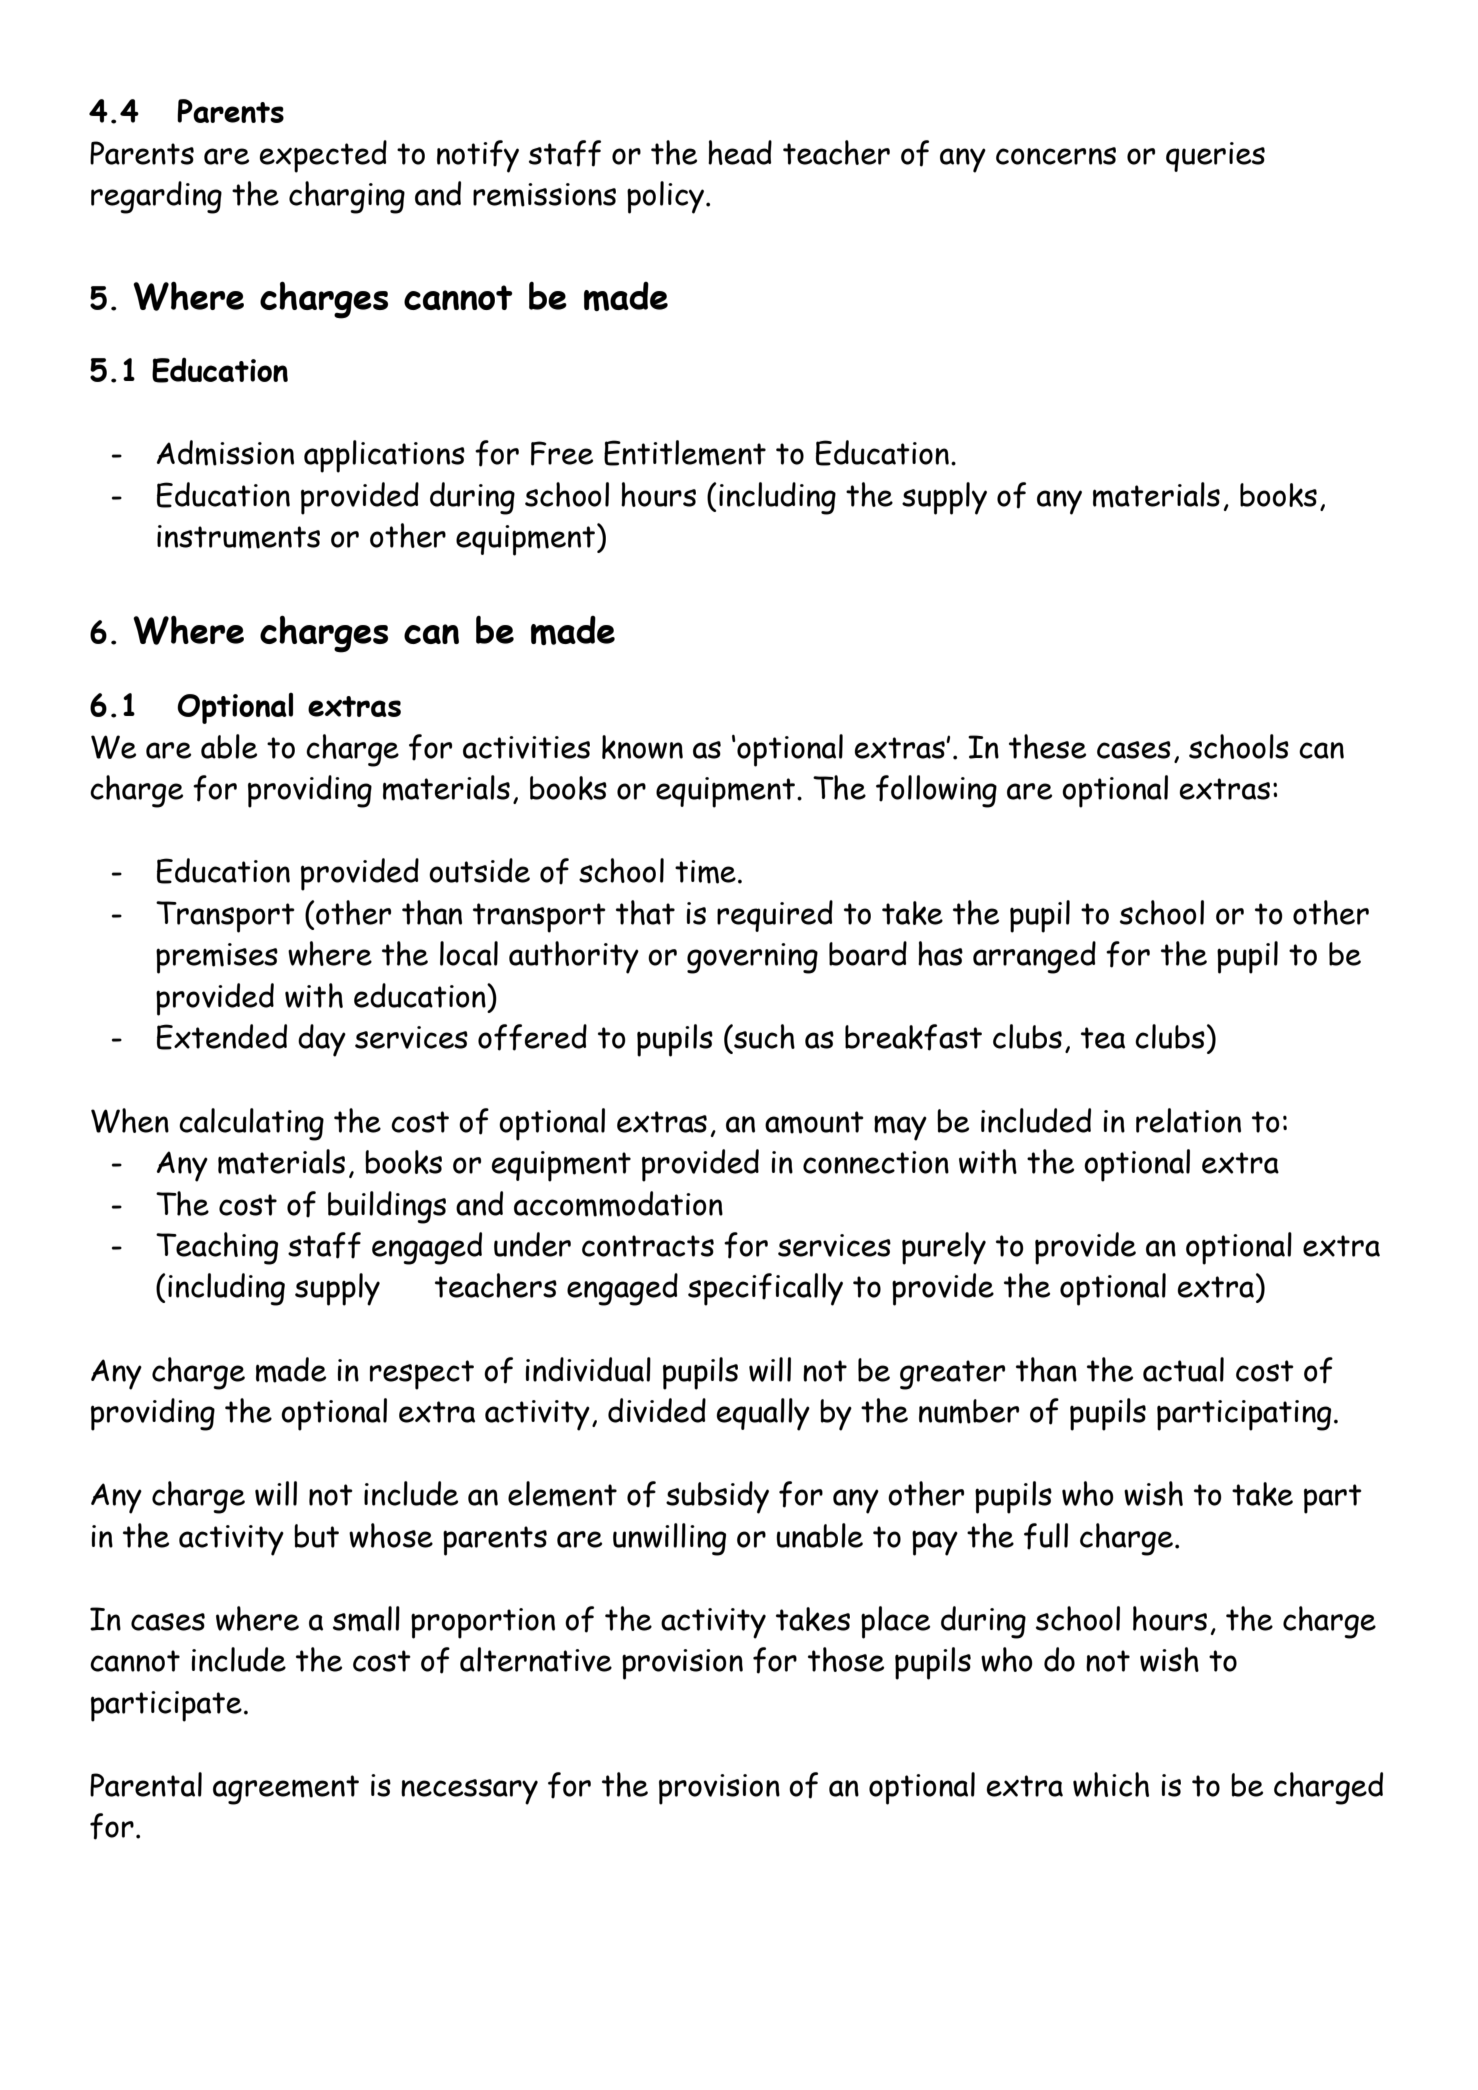 This document has height=2090, width=1478. What do you see at coordinates (347, 197) in the document?
I see `charging` at bounding box center [347, 197].
